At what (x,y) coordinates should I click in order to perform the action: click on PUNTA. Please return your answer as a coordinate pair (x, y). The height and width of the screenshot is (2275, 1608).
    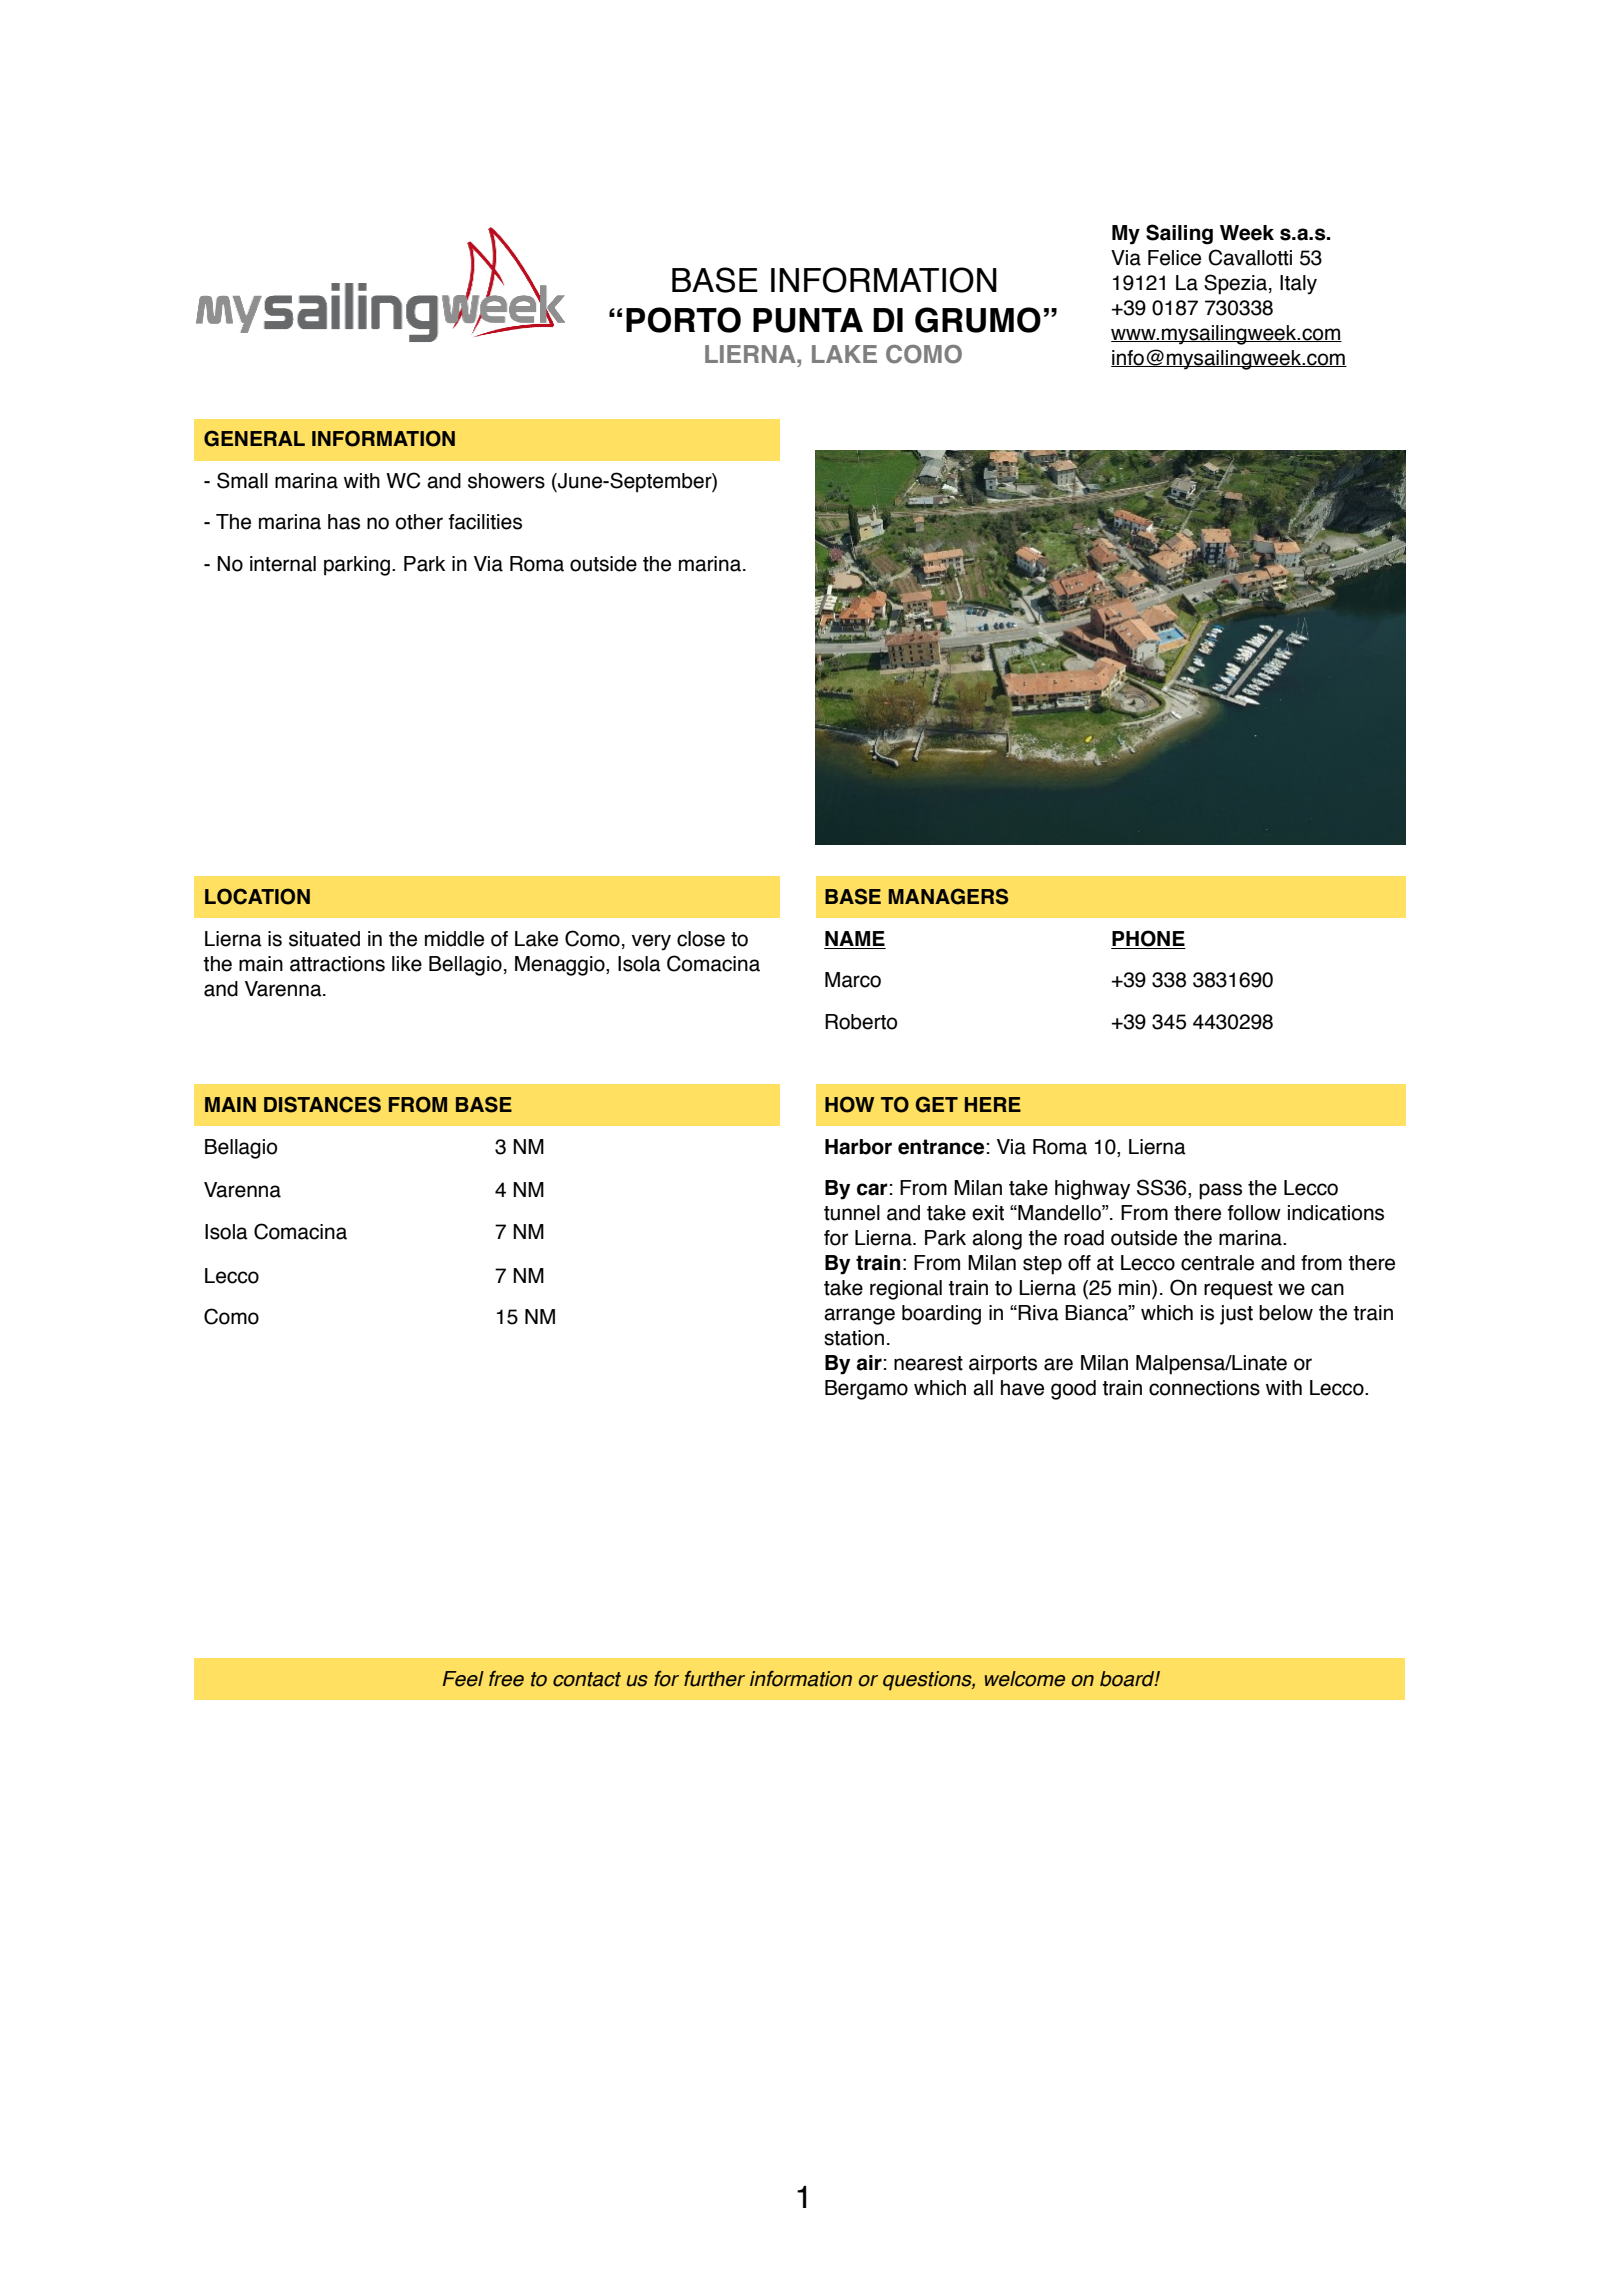
    Looking at the image, I should click on (808, 320).
